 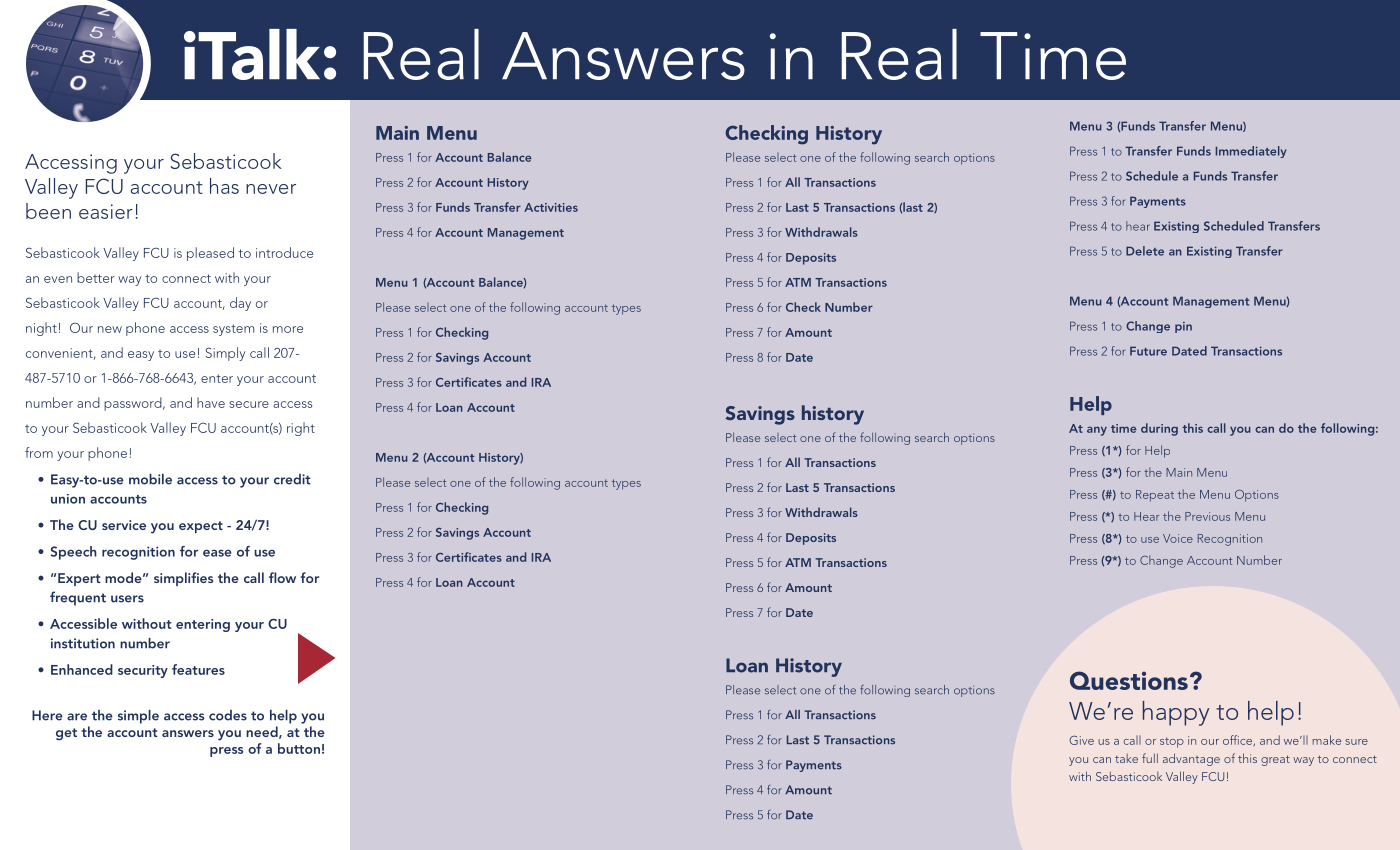 What do you see at coordinates (228, 715) in the screenshot?
I see `codes` at bounding box center [228, 715].
